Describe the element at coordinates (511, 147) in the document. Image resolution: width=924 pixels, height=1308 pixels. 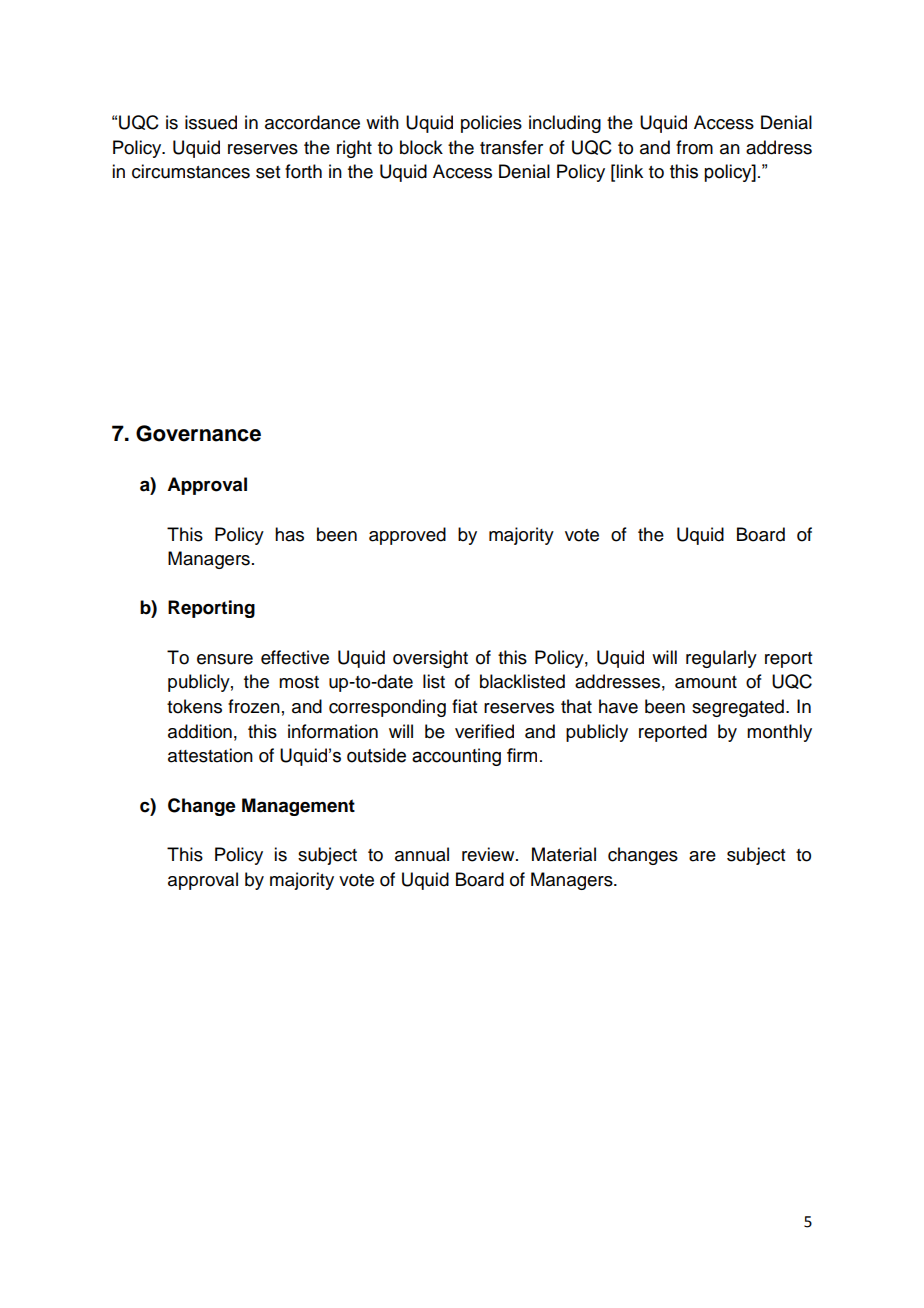
I see `transfer` at that location.
